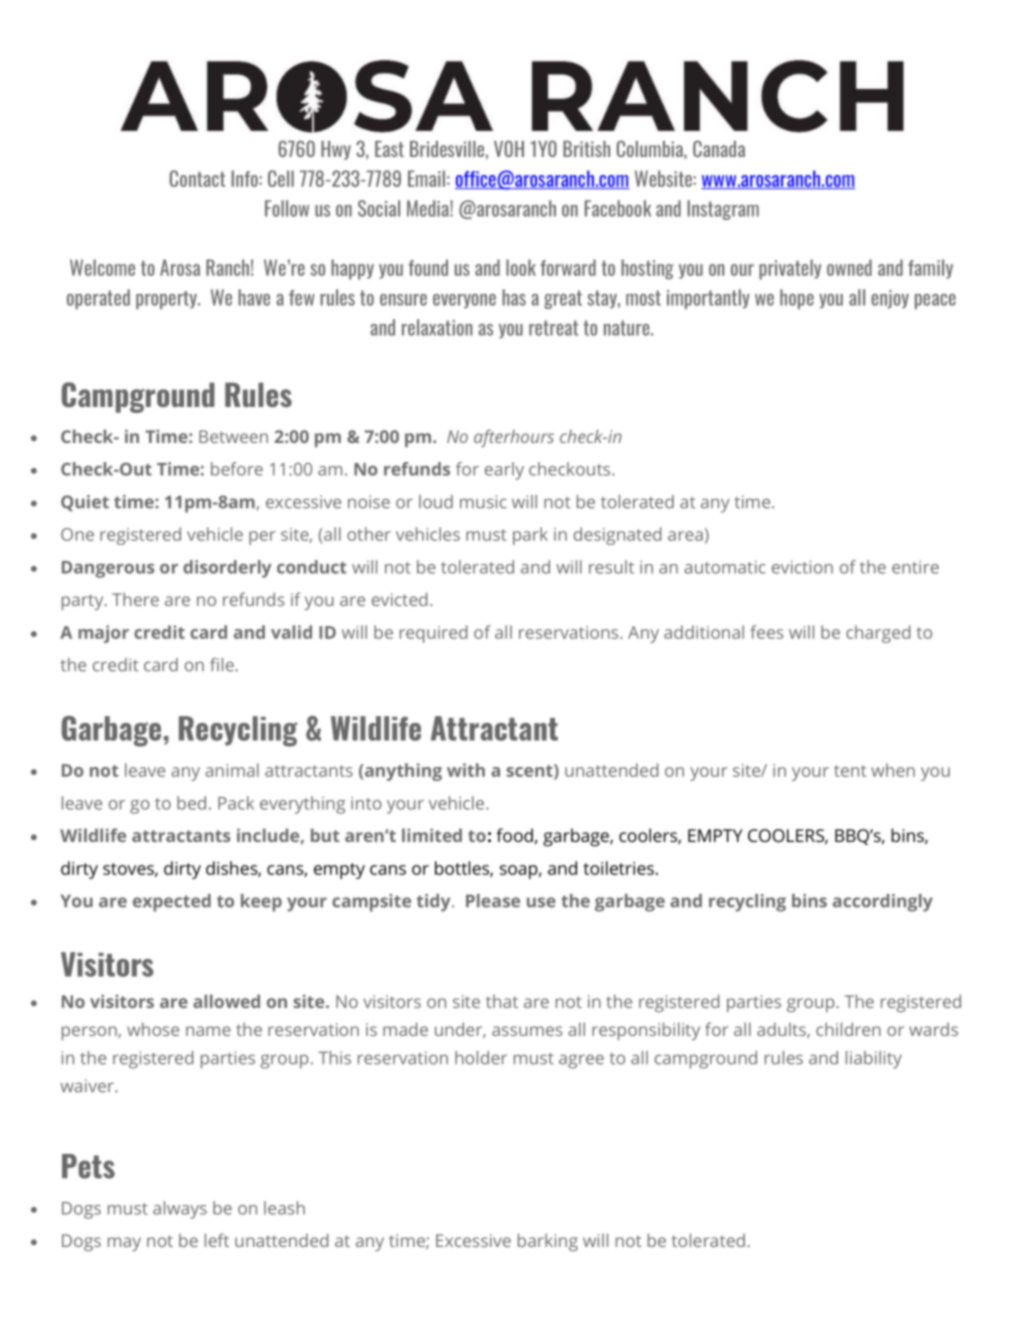 Image resolution: width=1024 pixels, height=1325 pixels. I want to click on Email, so click(426, 178).
